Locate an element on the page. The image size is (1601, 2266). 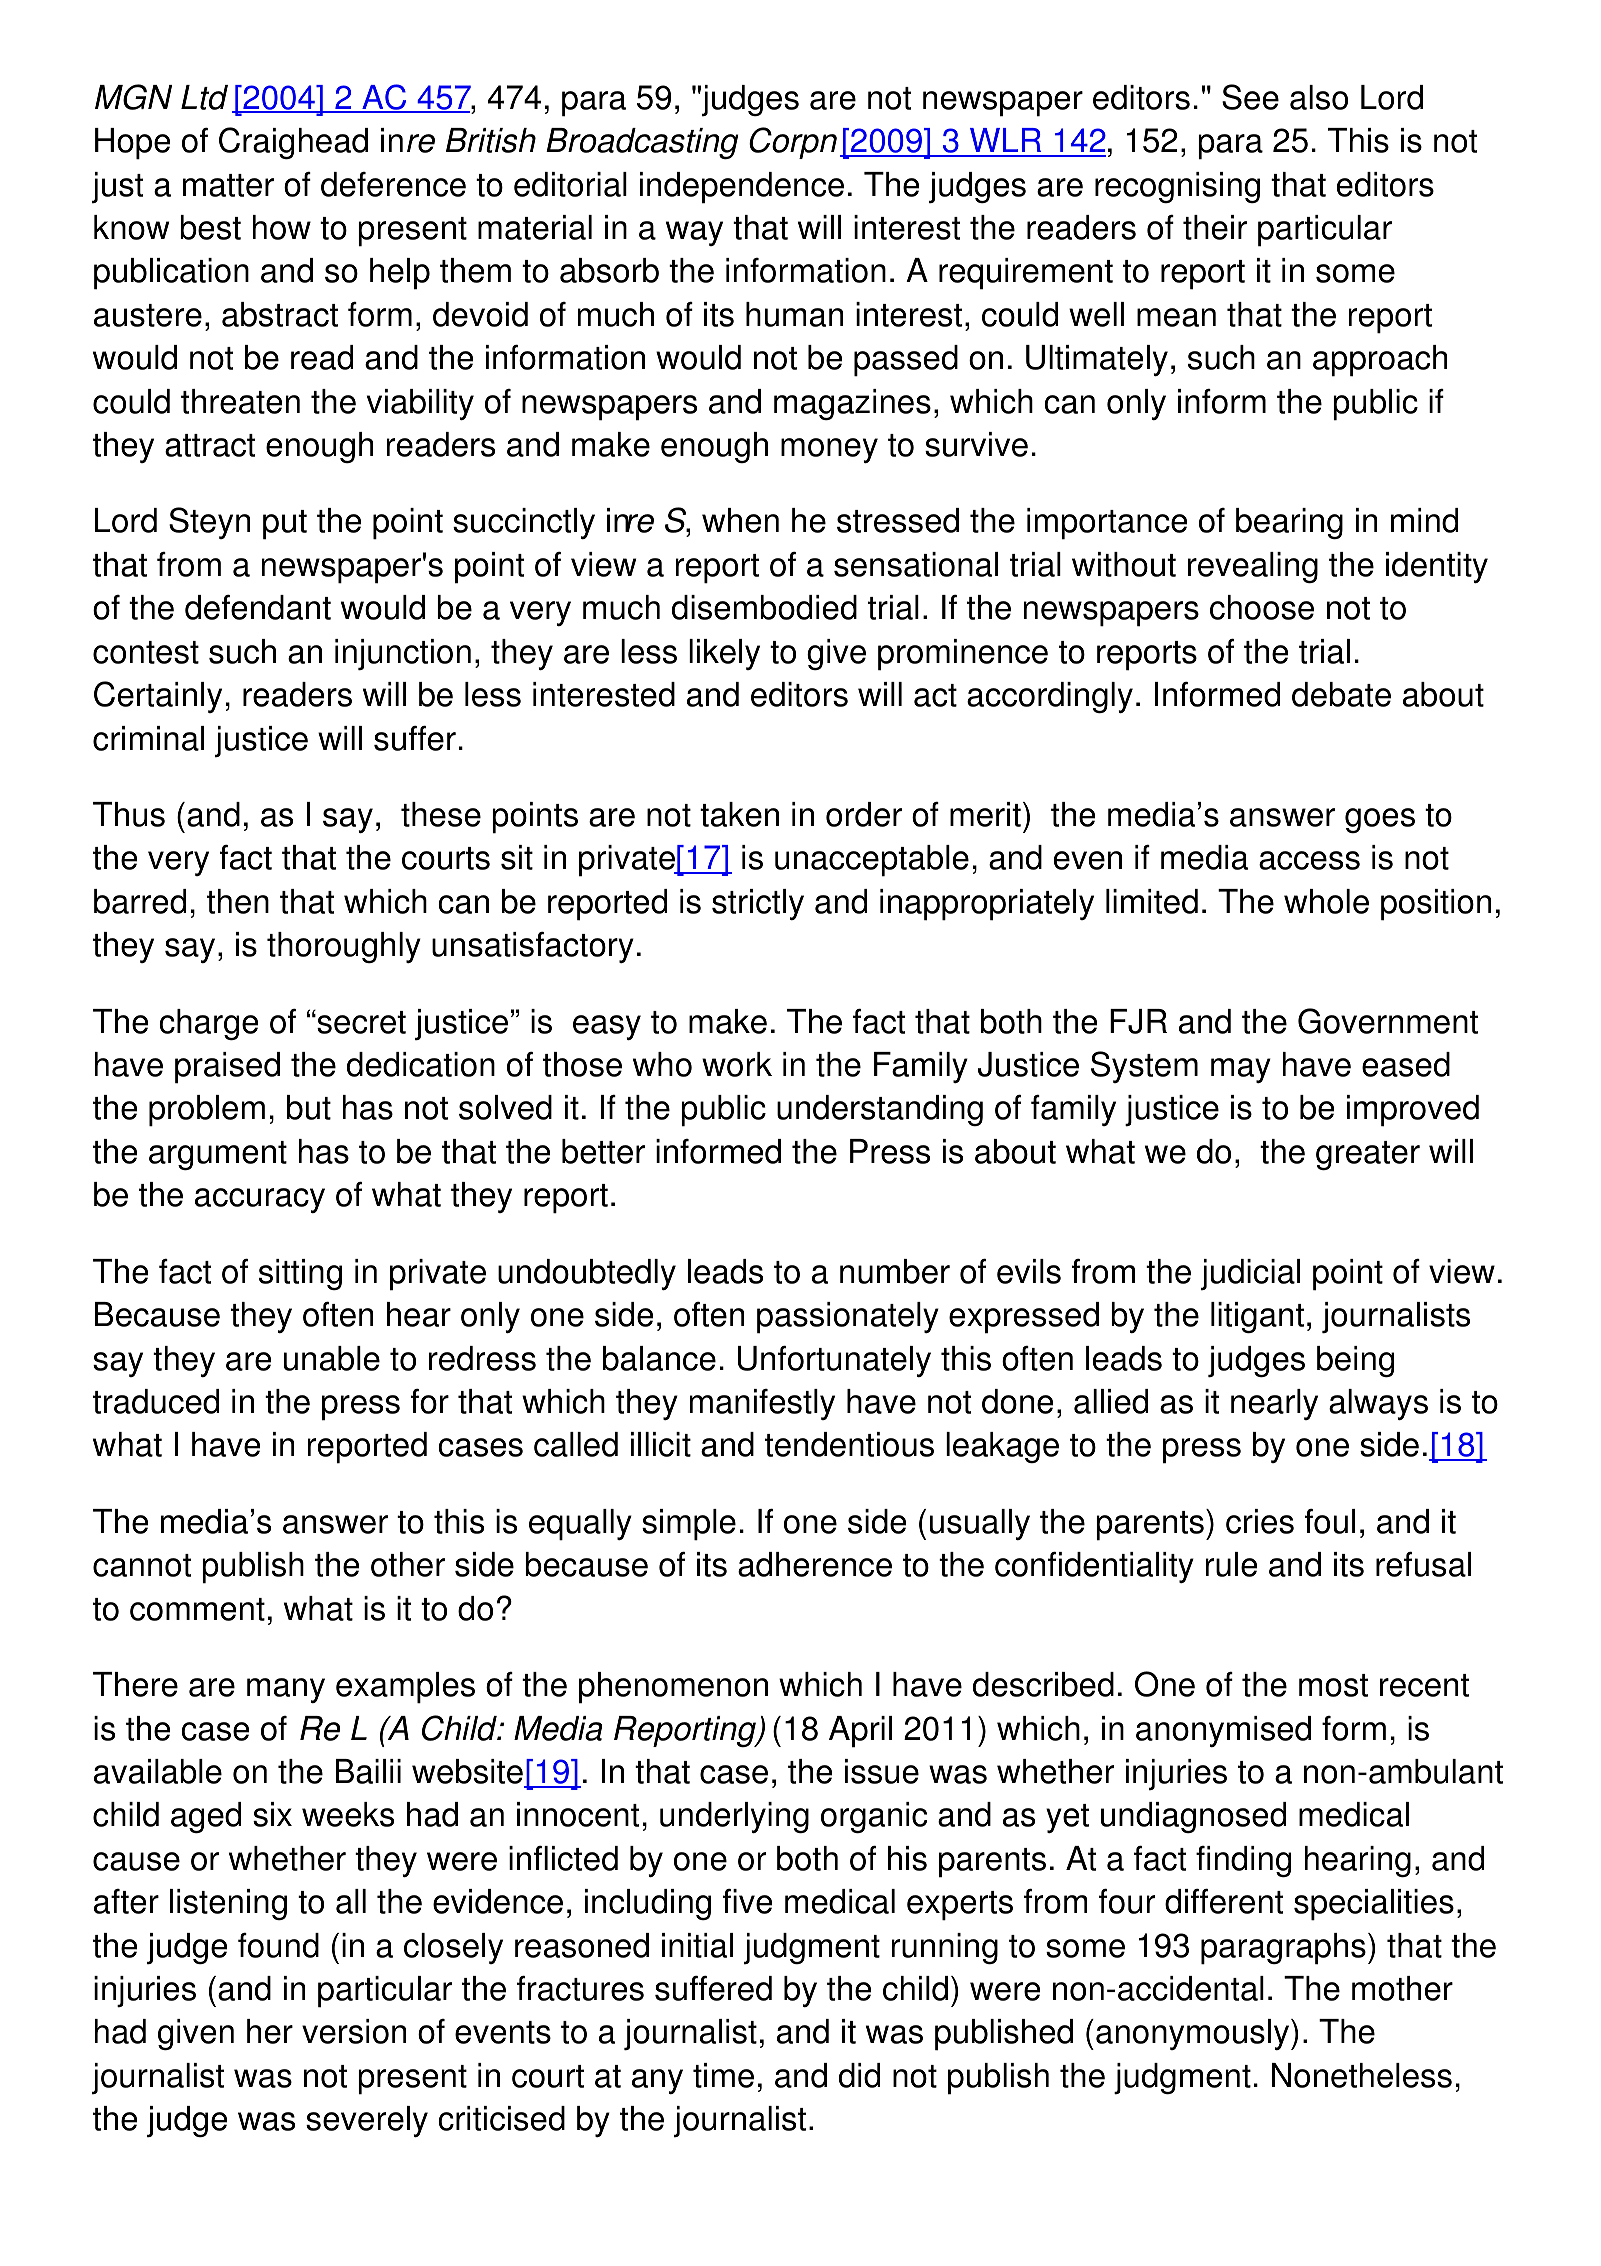
when is located at coordinates (740, 520).
